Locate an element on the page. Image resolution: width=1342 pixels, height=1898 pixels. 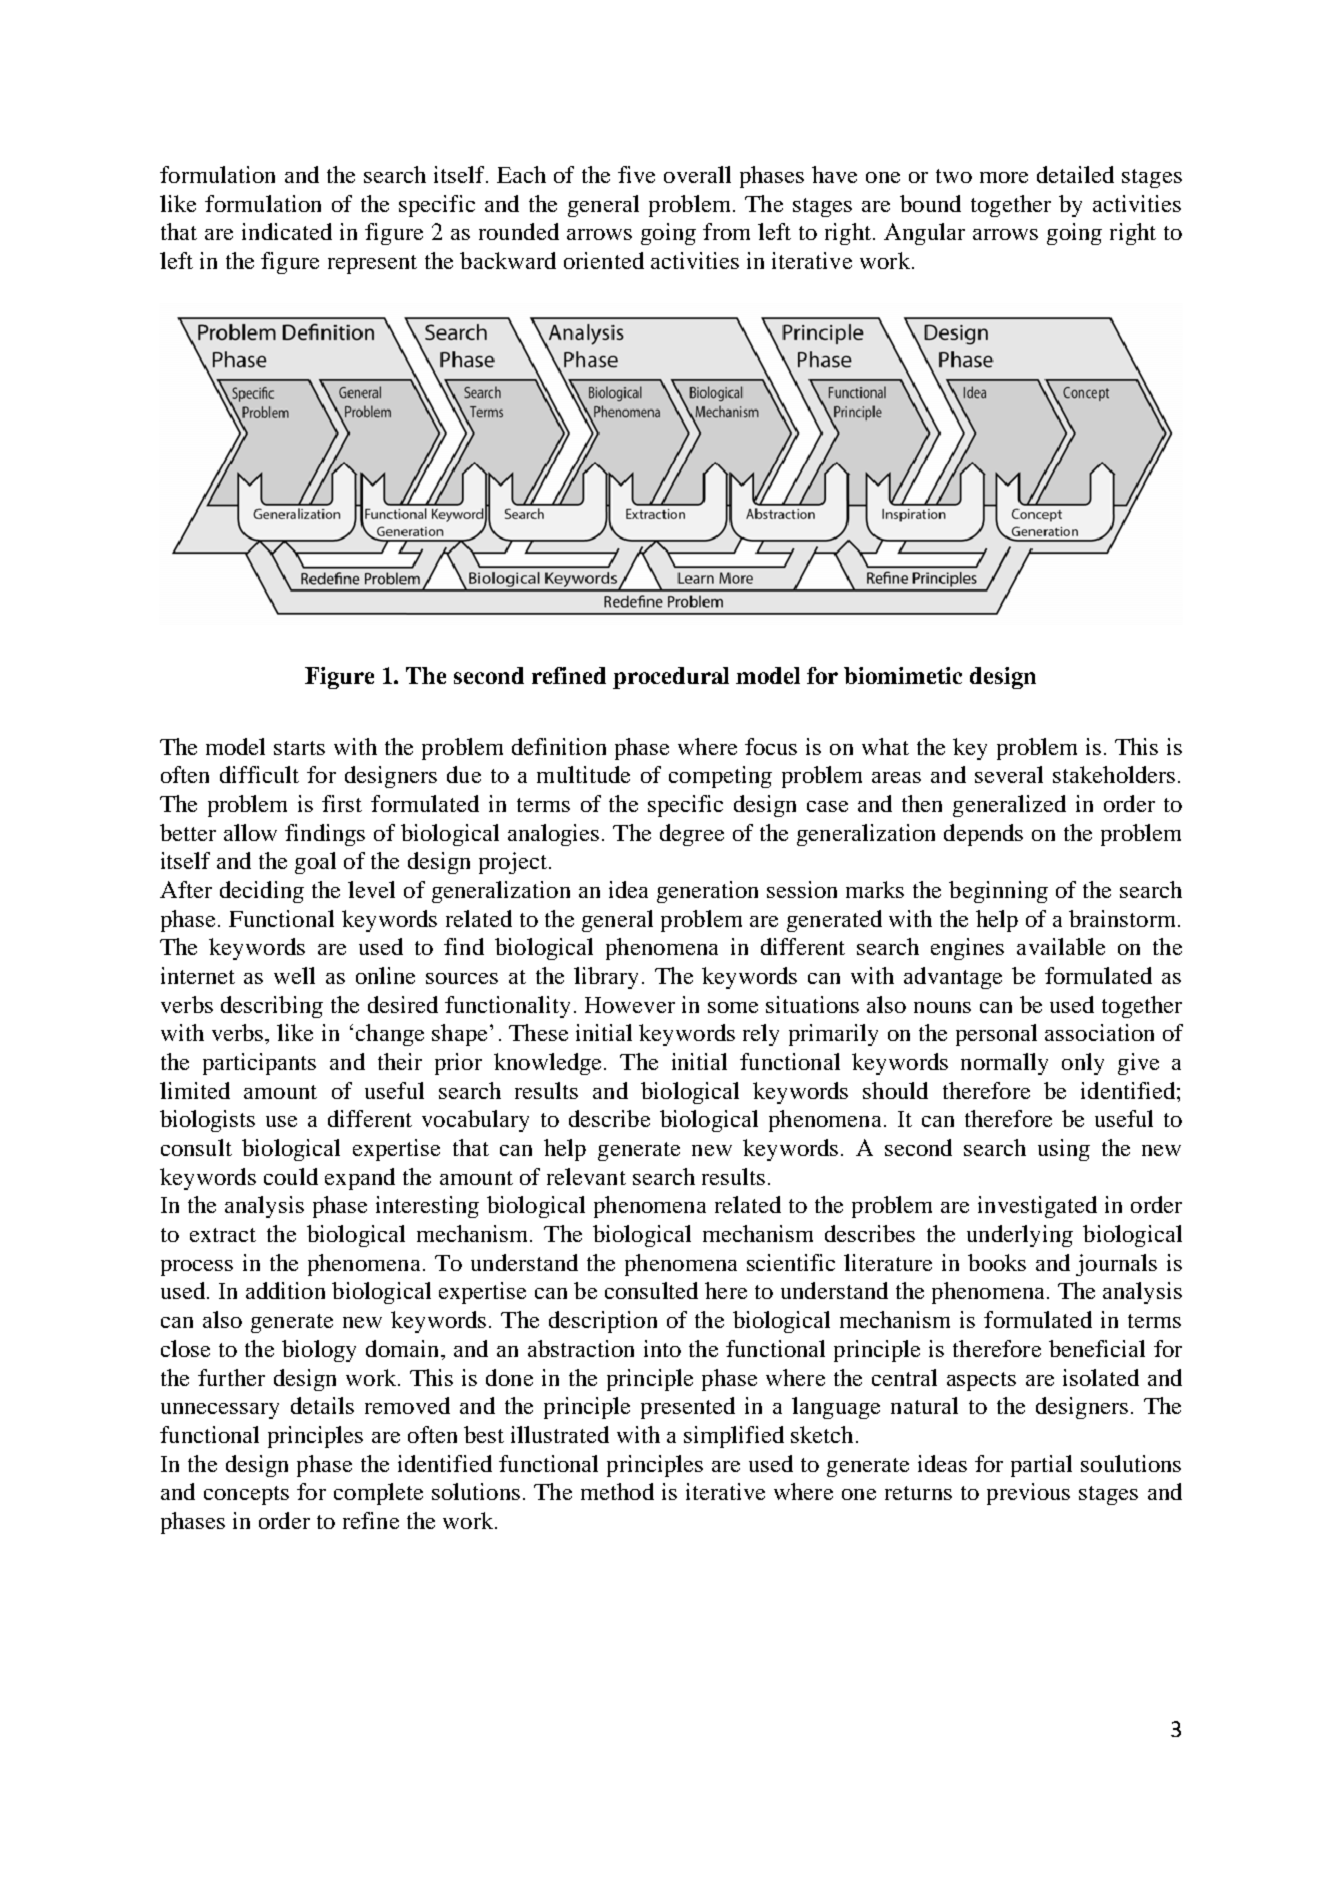
more is located at coordinates (1004, 177).
